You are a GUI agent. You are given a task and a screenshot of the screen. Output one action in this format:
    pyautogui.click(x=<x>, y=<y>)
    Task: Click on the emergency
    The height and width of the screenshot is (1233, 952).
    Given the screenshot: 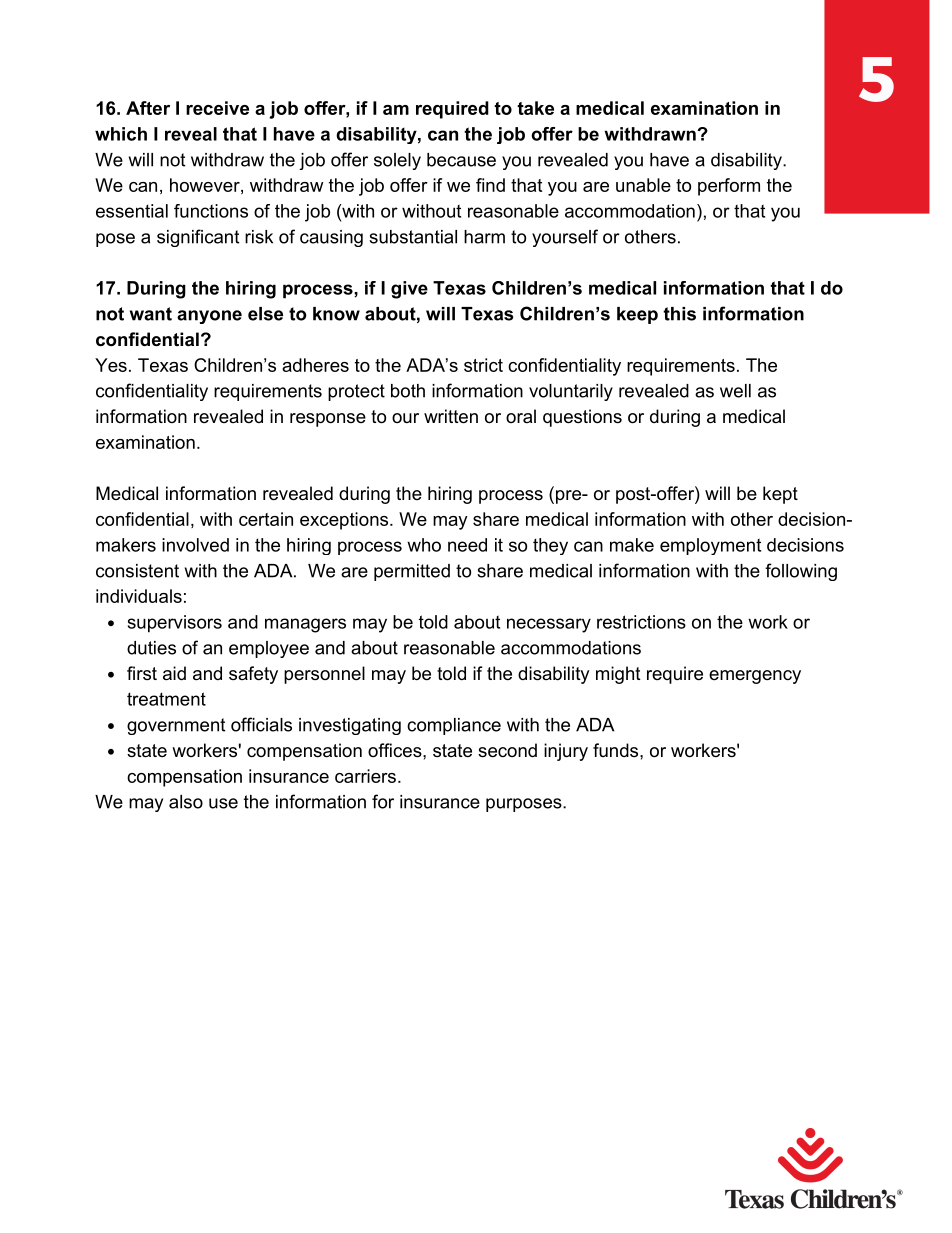 What is the action you would take?
    pyautogui.click(x=755, y=677)
